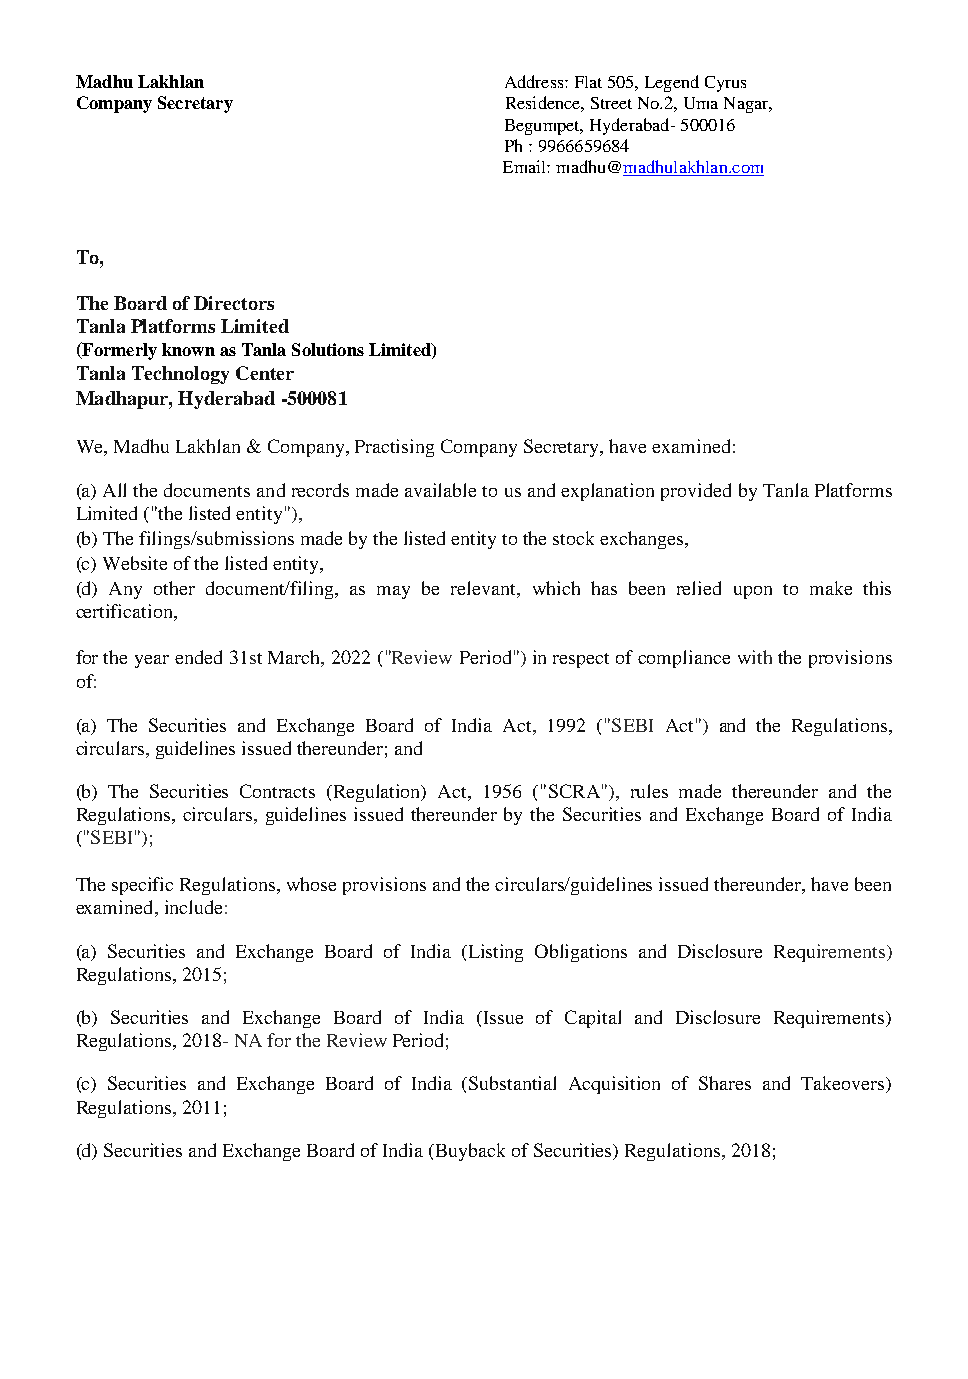 This screenshot has width=968, height=1379. What do you see at coordinates (649, 791) in the screenshot?
I see `rules` at bounding box center [649, 791].
